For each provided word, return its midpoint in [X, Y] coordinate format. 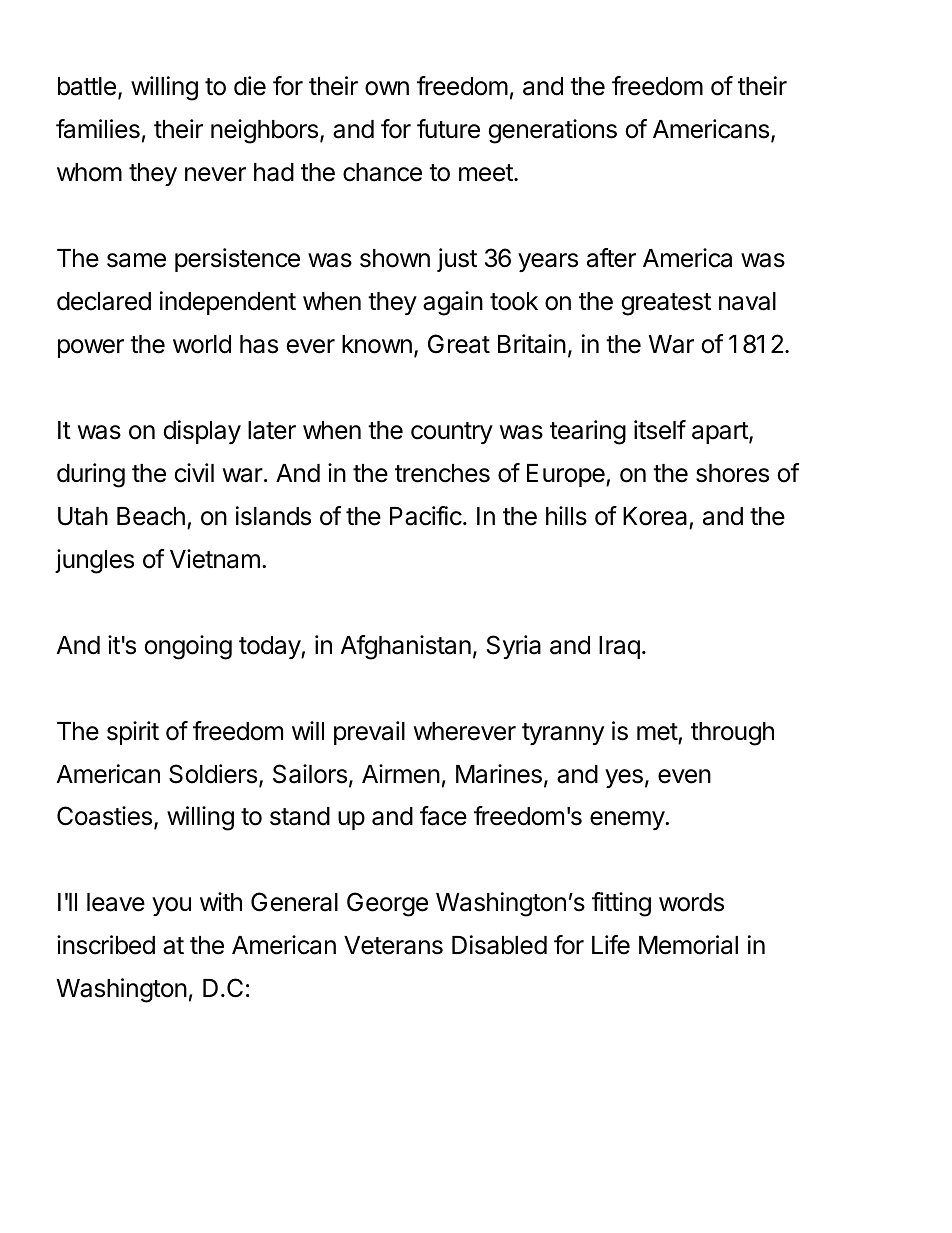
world [202, 344]
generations [553, 131]
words [691, 902]
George [387, 904]
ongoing [188, 647]
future [448, 129]
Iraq [619, 647]
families [98, 129]
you [171, 906]
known [377, 344]
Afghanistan [406, 647]
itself [660, 430]
